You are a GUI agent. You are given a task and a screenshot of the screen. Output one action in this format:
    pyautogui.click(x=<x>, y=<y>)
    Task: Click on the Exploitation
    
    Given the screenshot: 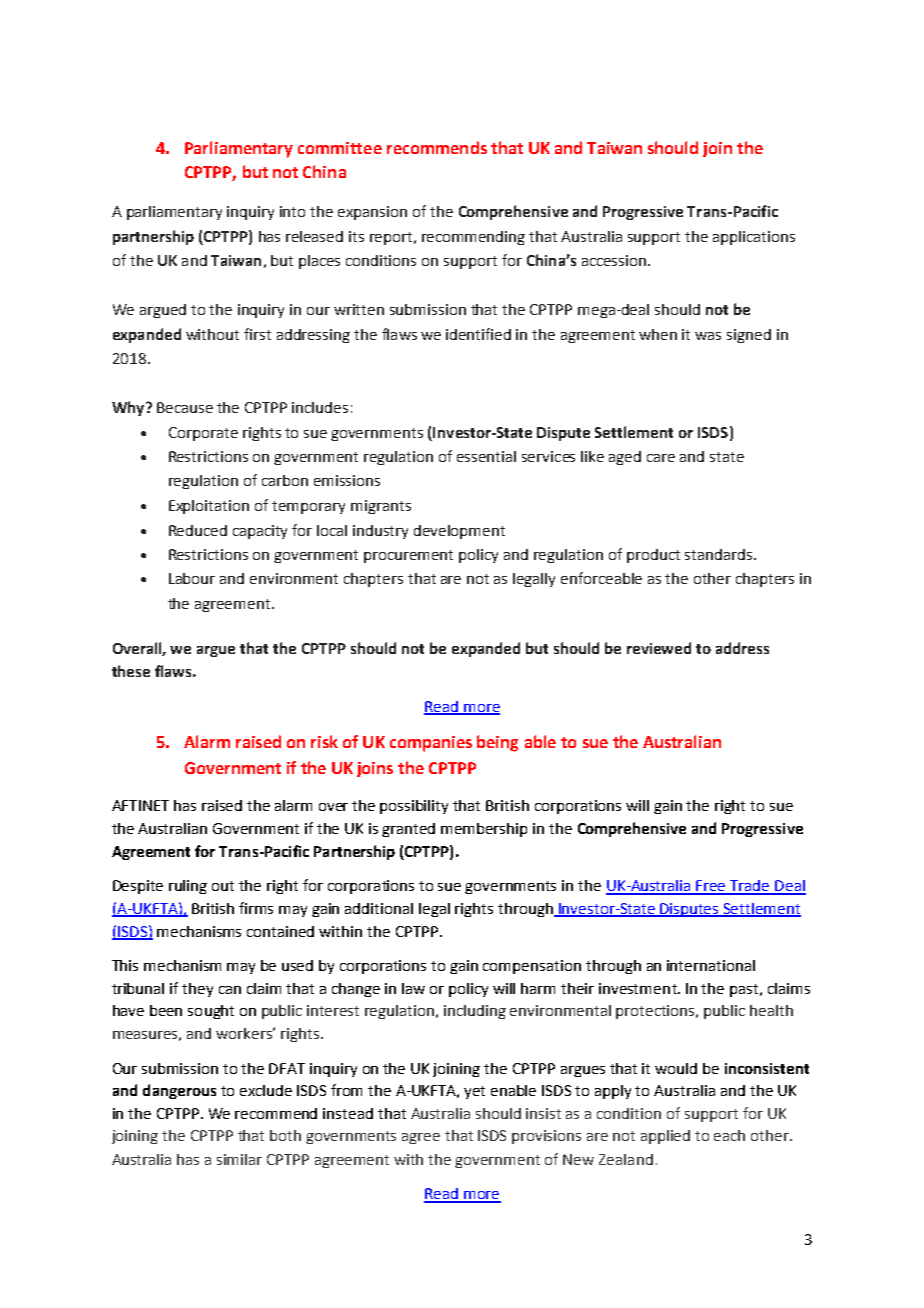 What is the action you would take?
    pyautogui.click(x=209, y=507)
